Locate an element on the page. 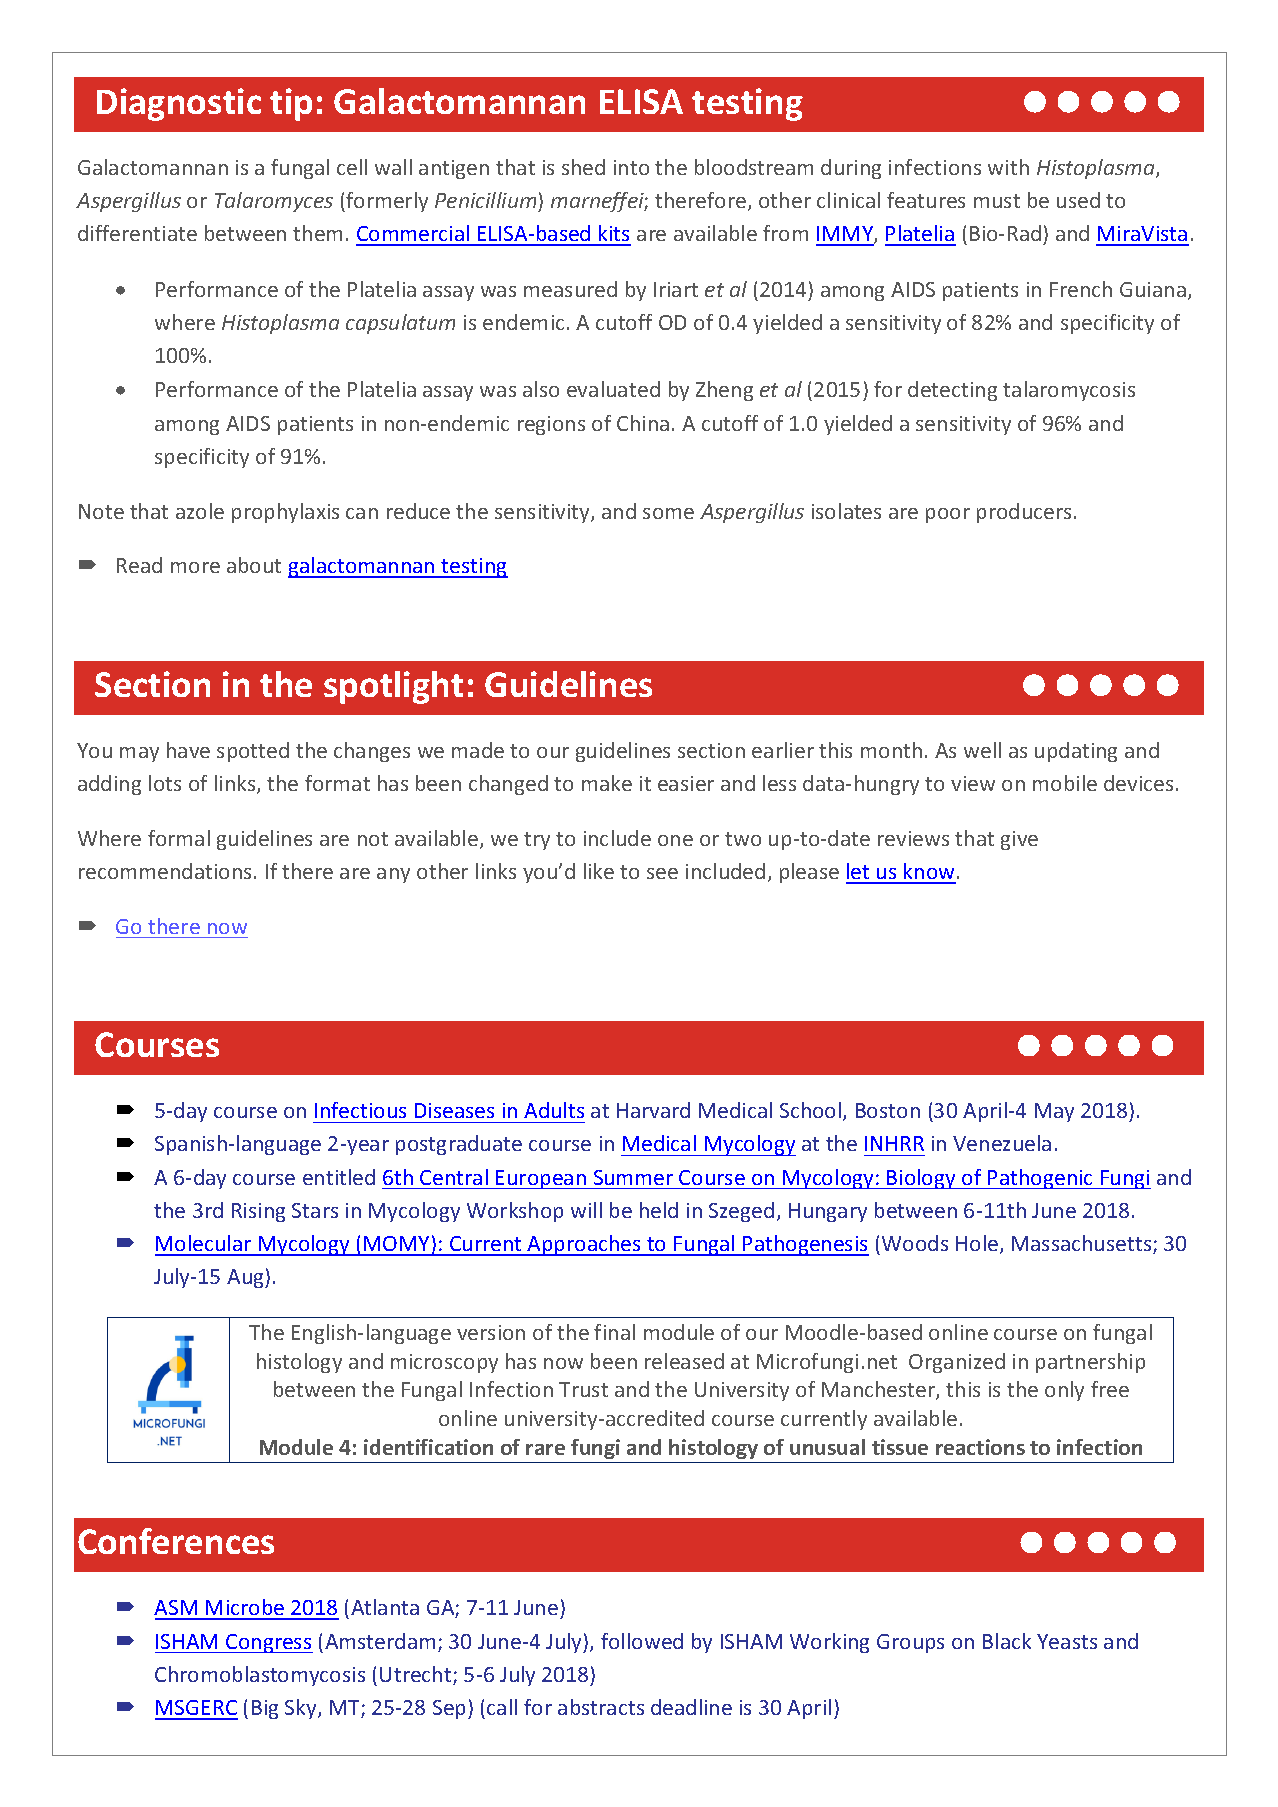 This page has height=1807, width=1278. Rising is located at coordinates (258, 1212).
